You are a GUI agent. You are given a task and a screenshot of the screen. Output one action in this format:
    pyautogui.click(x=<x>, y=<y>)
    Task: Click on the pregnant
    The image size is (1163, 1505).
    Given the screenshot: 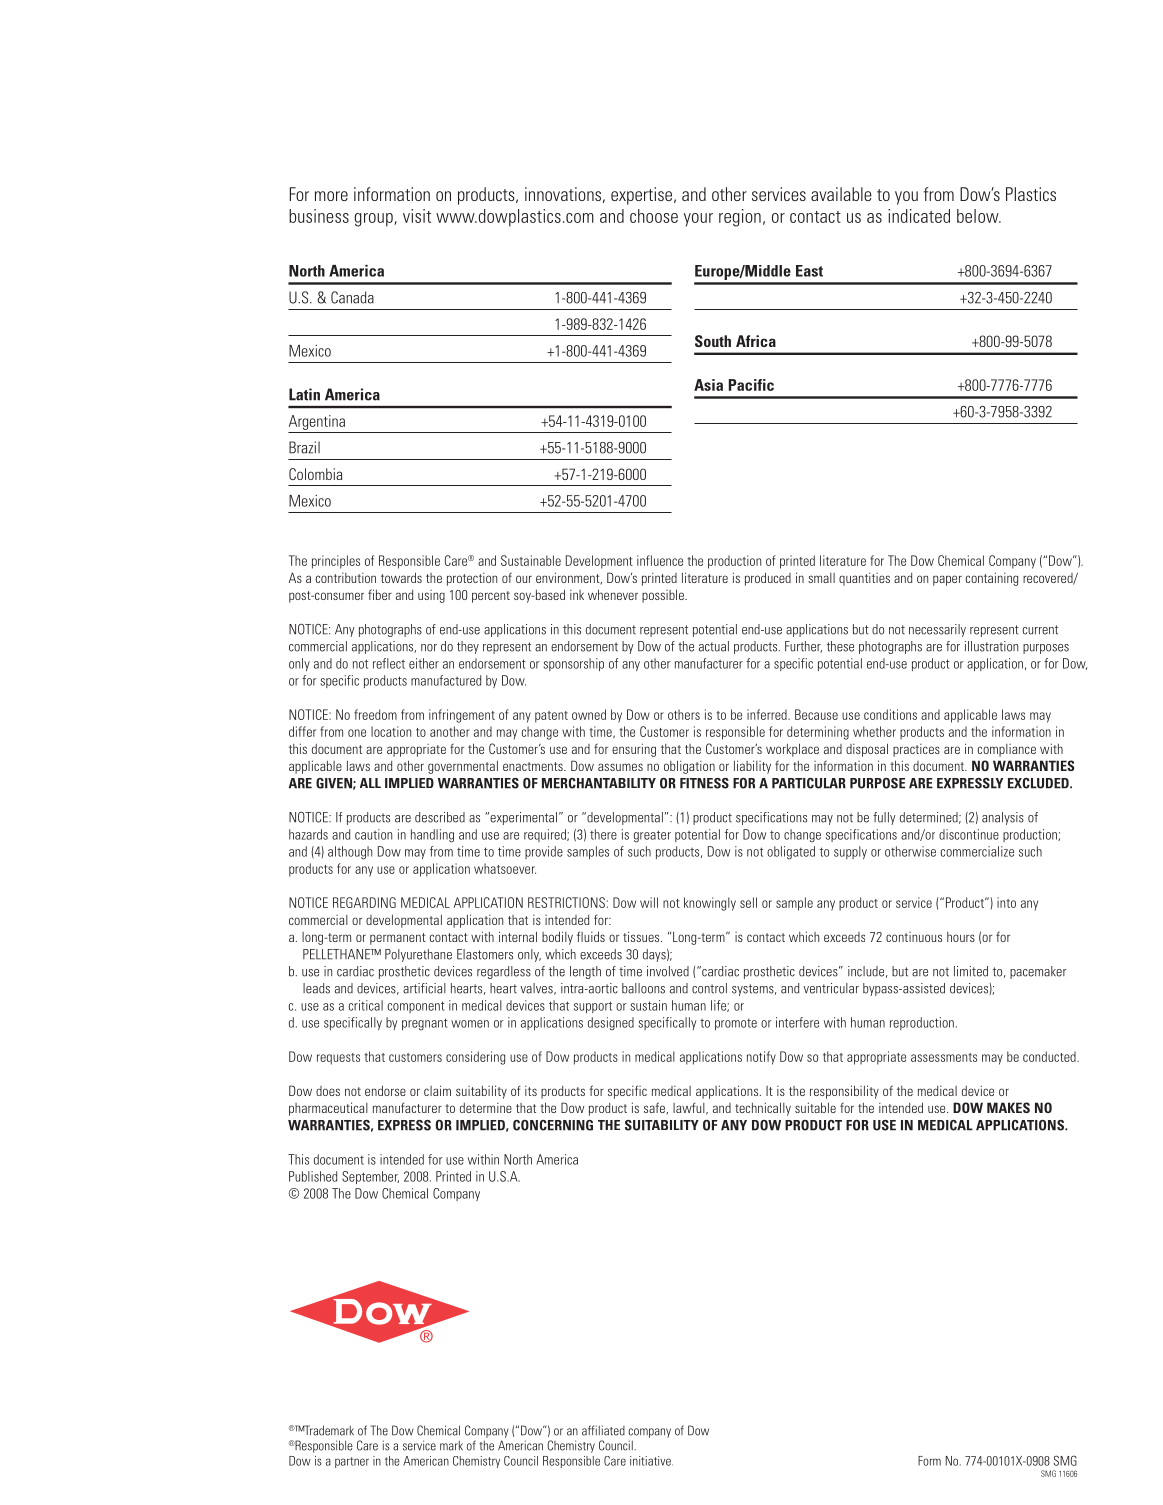 What is the action you would take?
    pyautogui.click(x=425, y=1024)
